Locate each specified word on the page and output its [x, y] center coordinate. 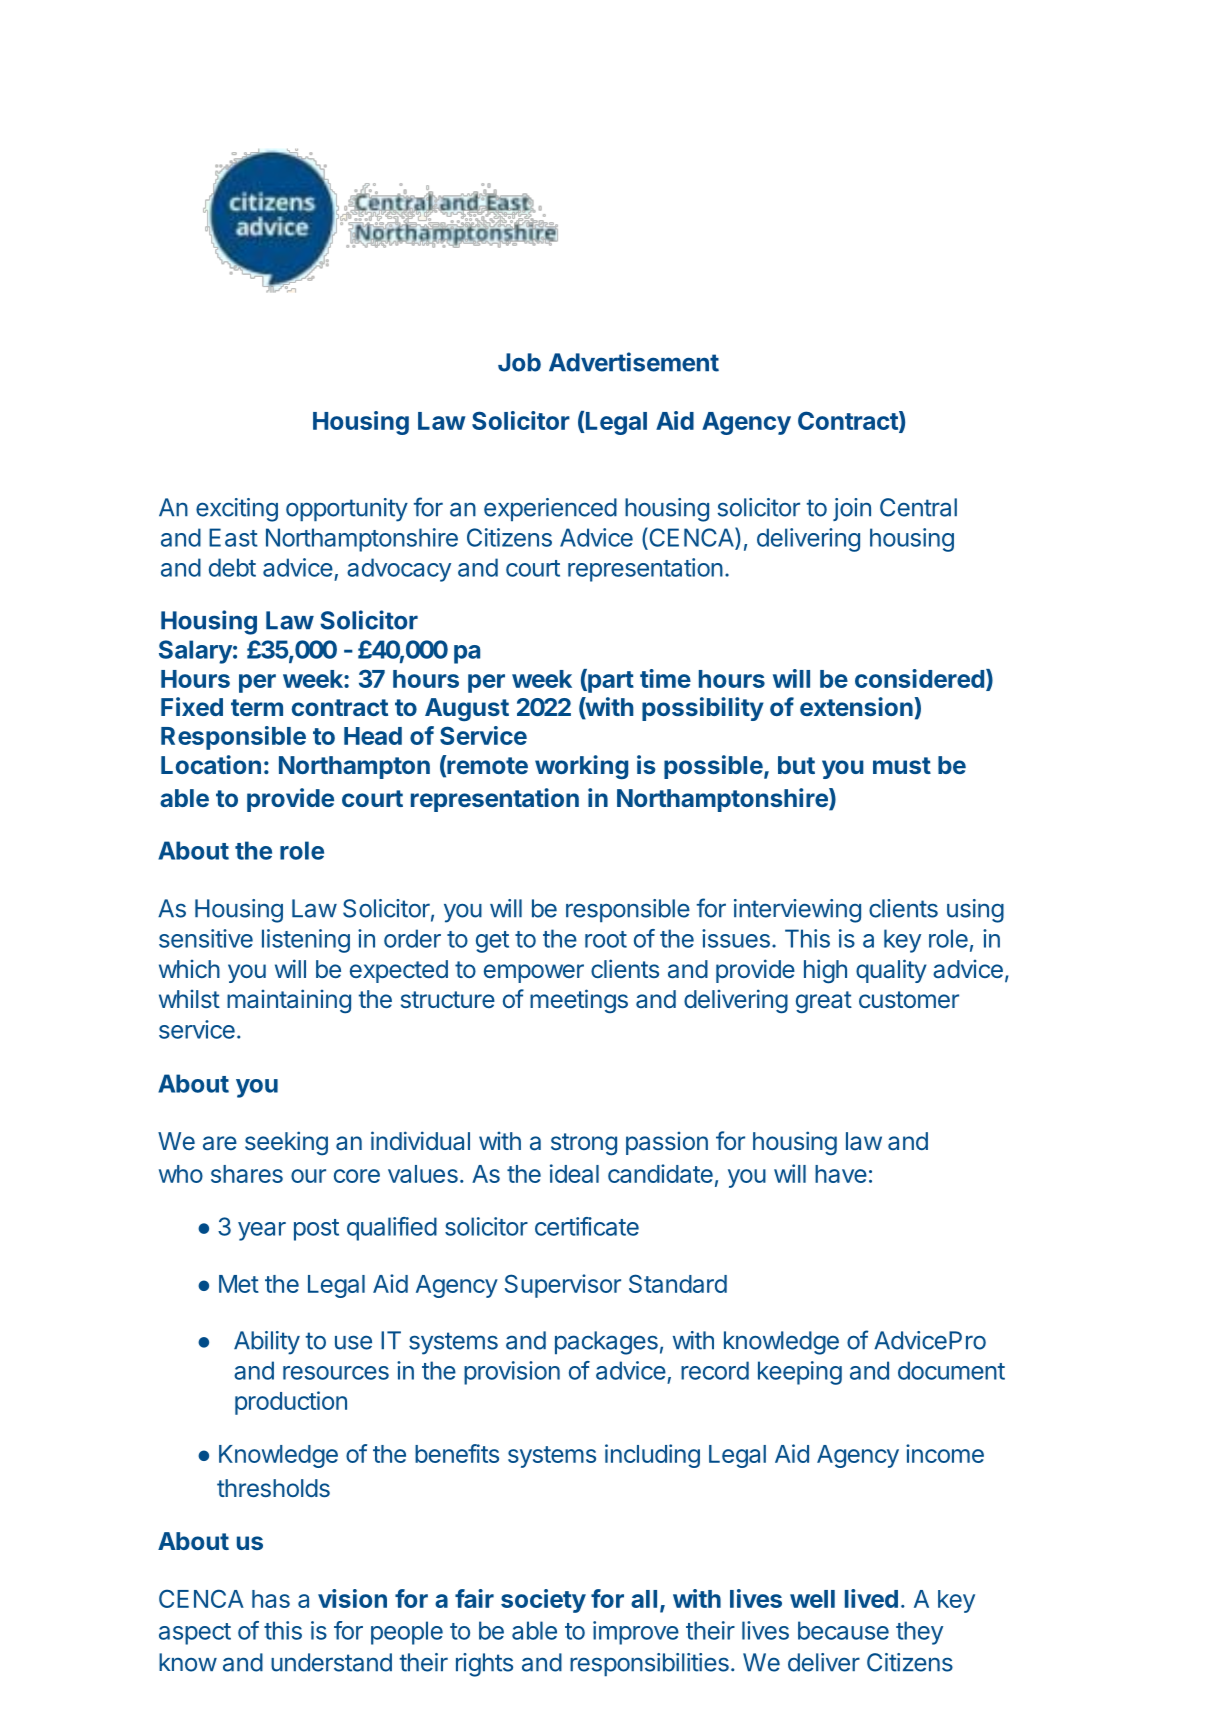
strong [584, 1144]
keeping [800, 1373]
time [665, 678]
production [291, 1403]
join [852, 509]
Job [519, 362]
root [606, 939]
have [841, 1174]
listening [306, 941]
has [271, 1599]
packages [606, 1343]
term [257, 707]
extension [856, 706]
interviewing [797, 911]
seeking [286, 1143]
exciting [237, 510]
